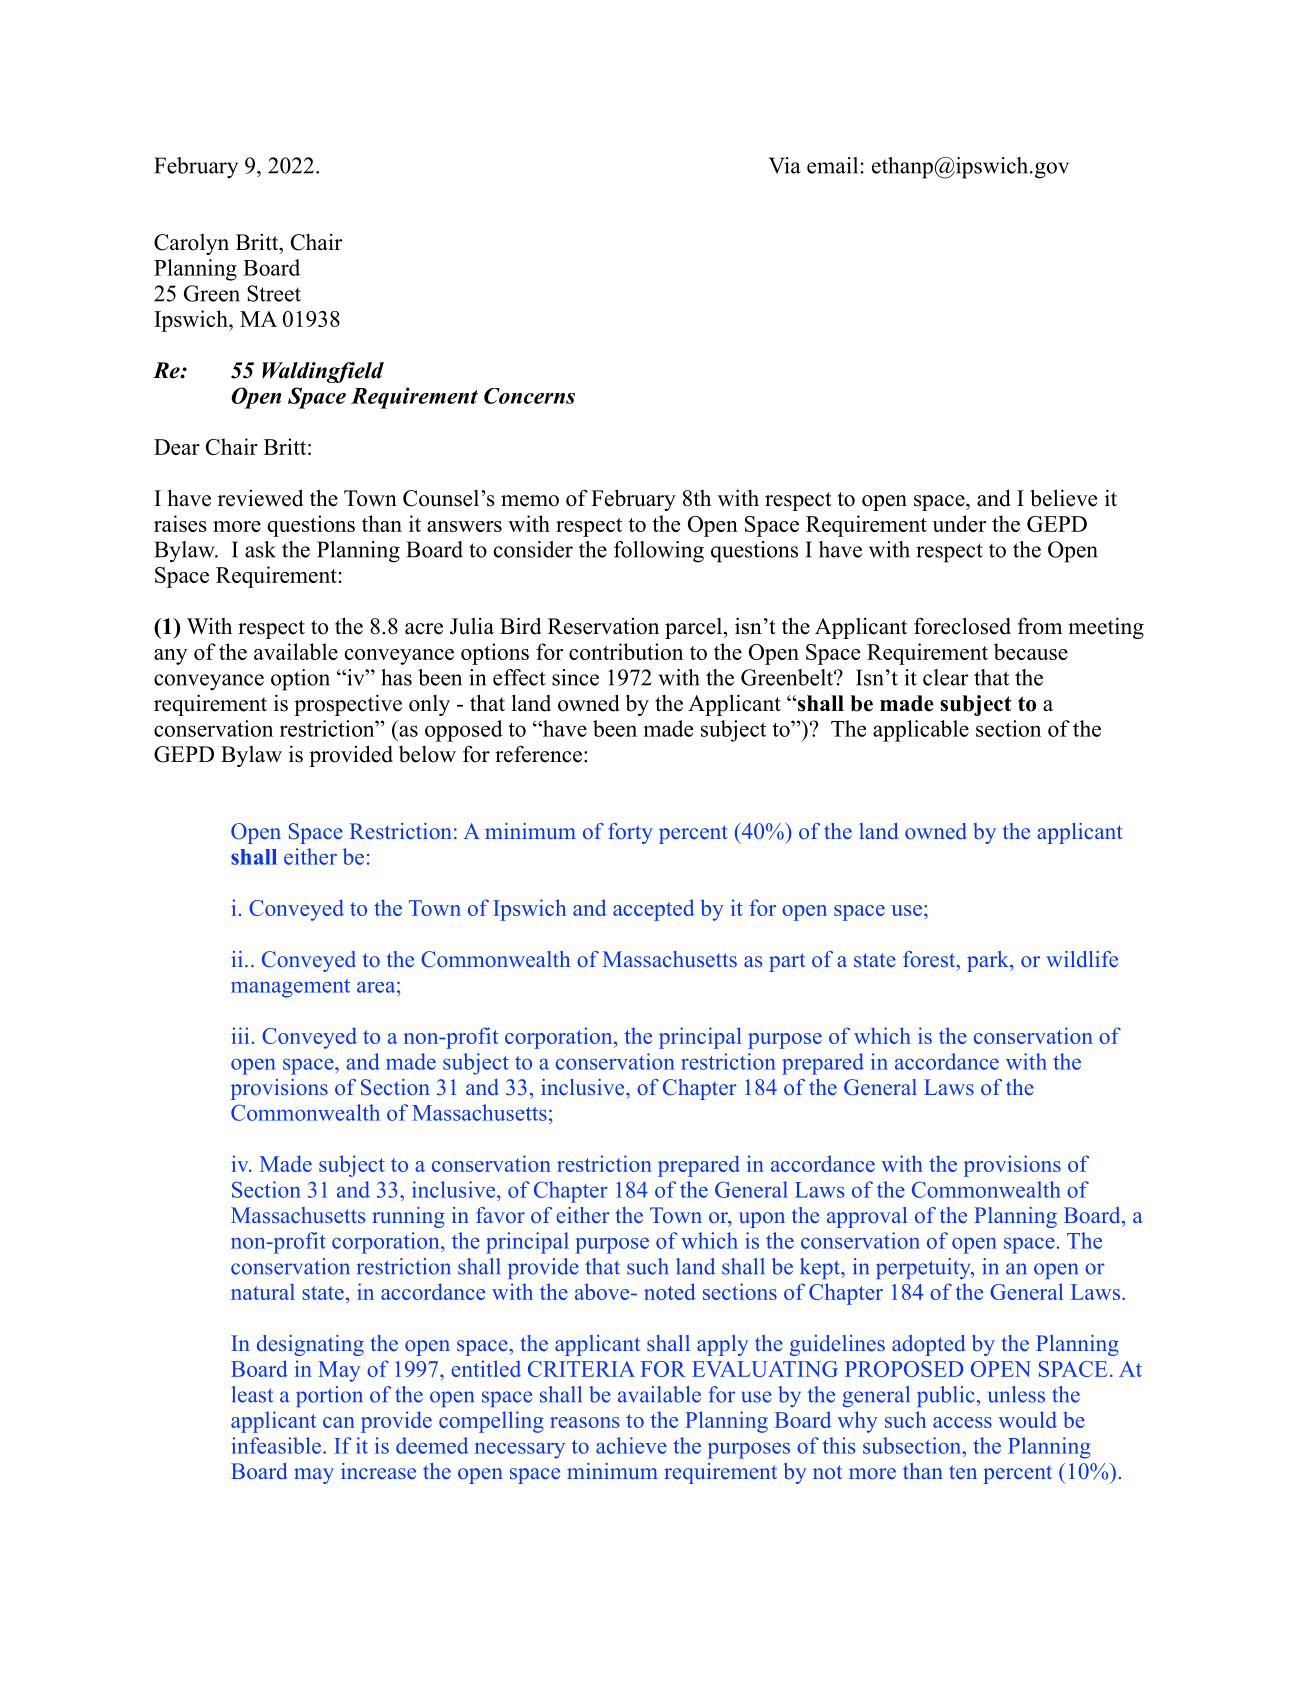 The height and width of the document is (1690, 1306). What do you see at coordinates (191, 244) in the document?
I see `Carolyn` at bounding box center [191, 244].
